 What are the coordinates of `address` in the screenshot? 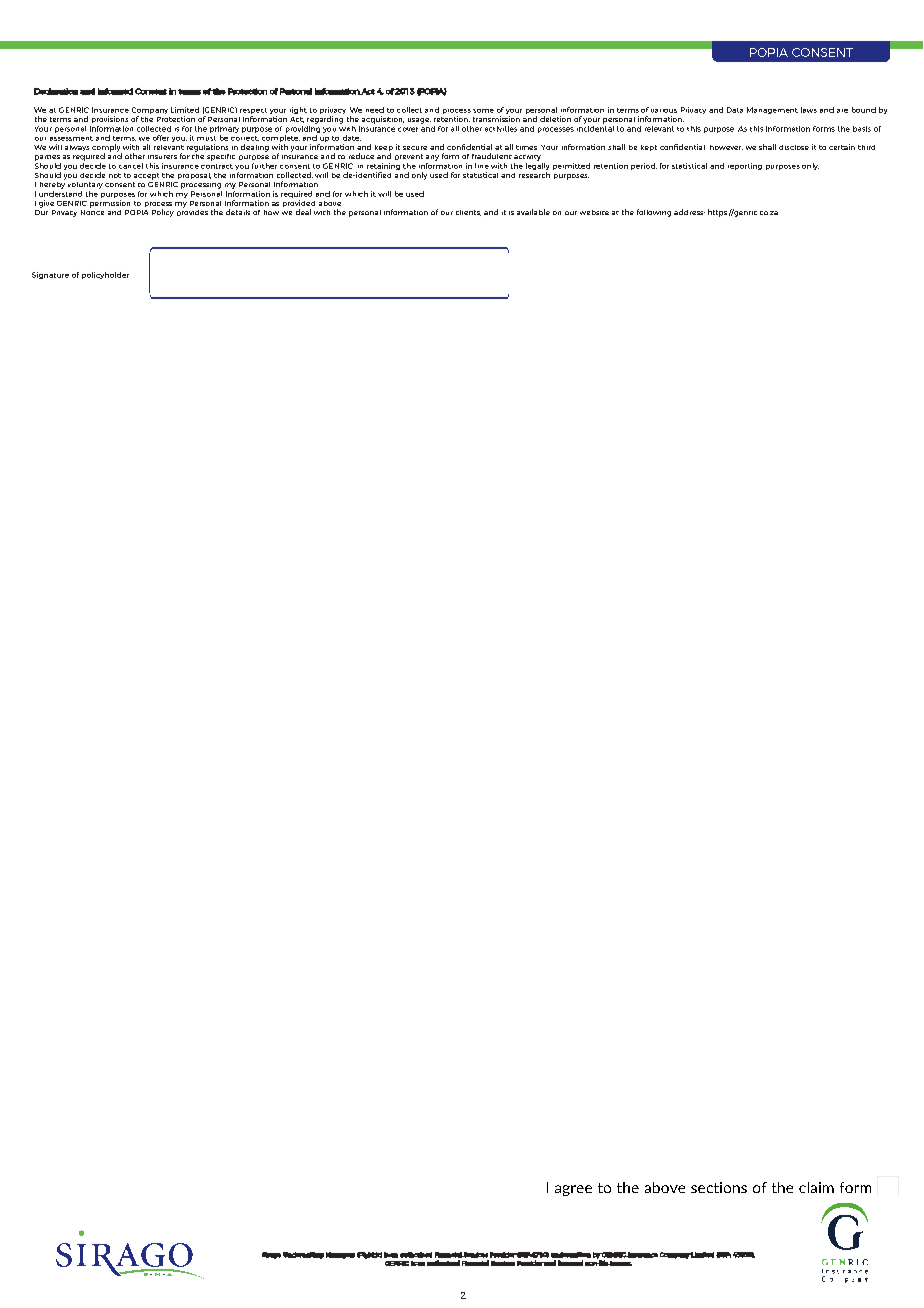 It's located at (689, 212).
